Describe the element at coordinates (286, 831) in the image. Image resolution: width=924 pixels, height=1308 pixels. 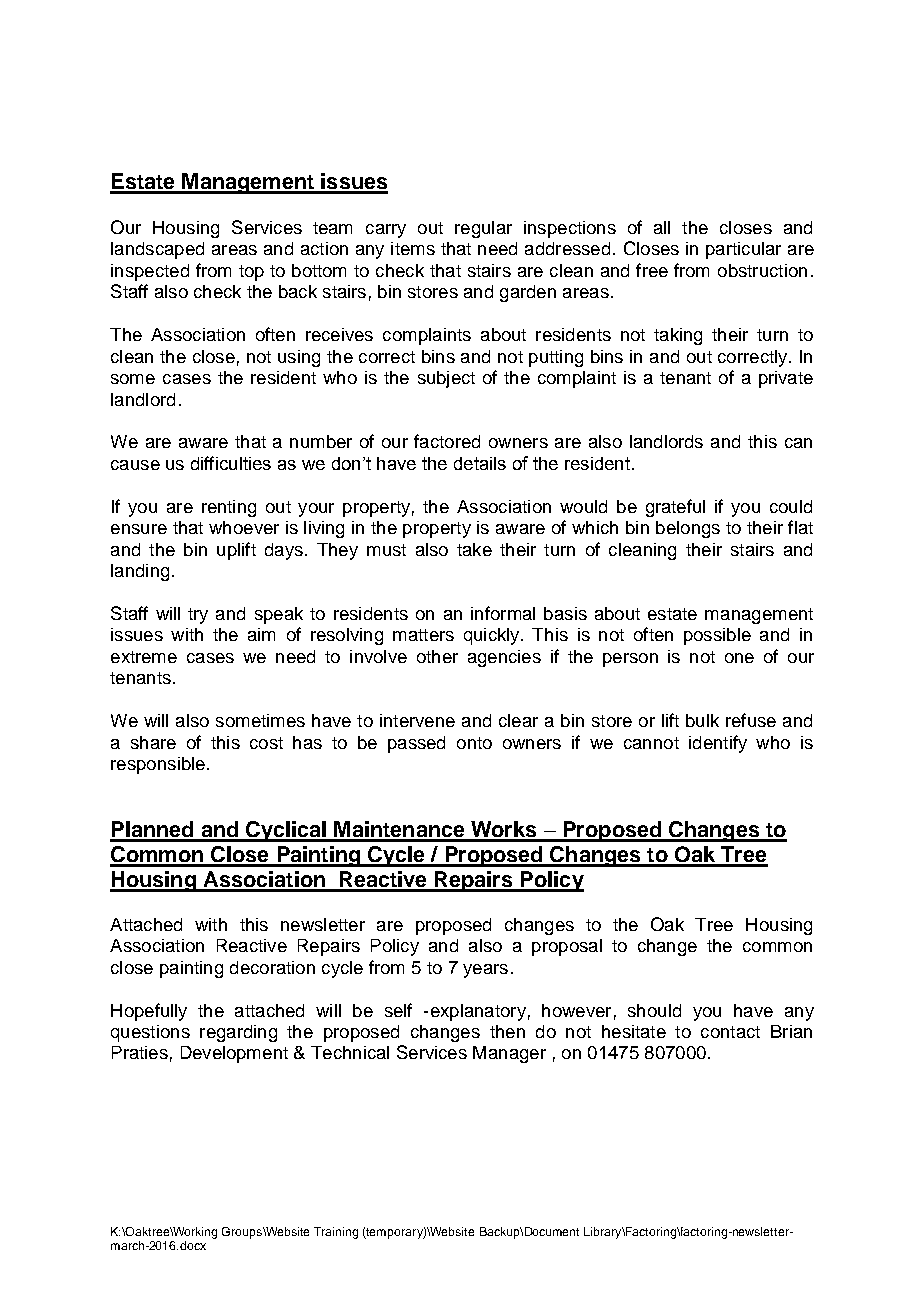
I see `Cyclical` at that location.
